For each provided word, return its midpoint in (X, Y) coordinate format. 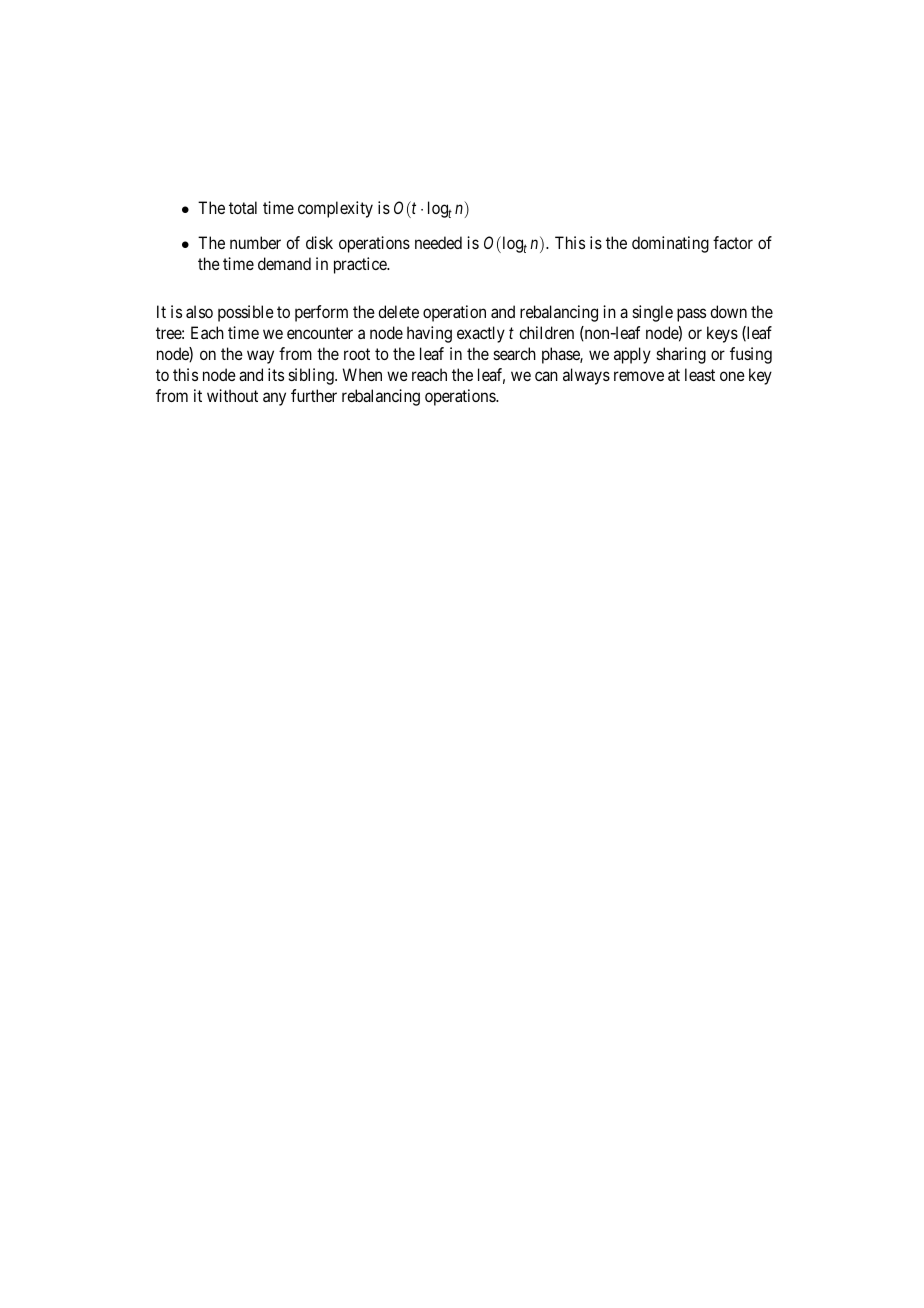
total (243, 207)
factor (733, 242)
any (274, 399)
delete (398, 311)
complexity (335, 209)
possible (246, 313)
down (728, 311)
